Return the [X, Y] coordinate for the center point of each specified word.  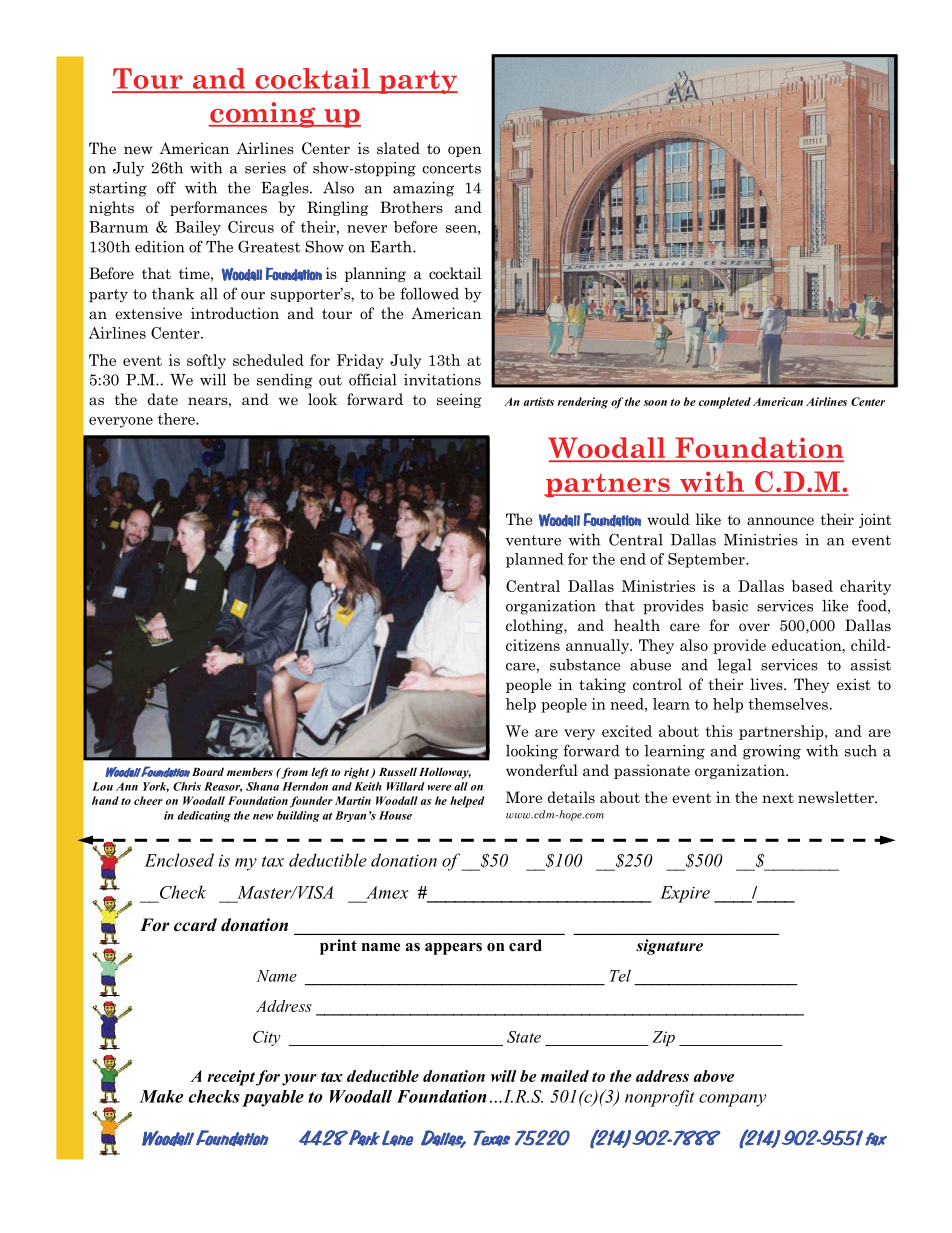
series [265, 168]
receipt [231, 1078]
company [732, 1100]
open [464, 151]
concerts [451, 168]
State [524, 1037]
